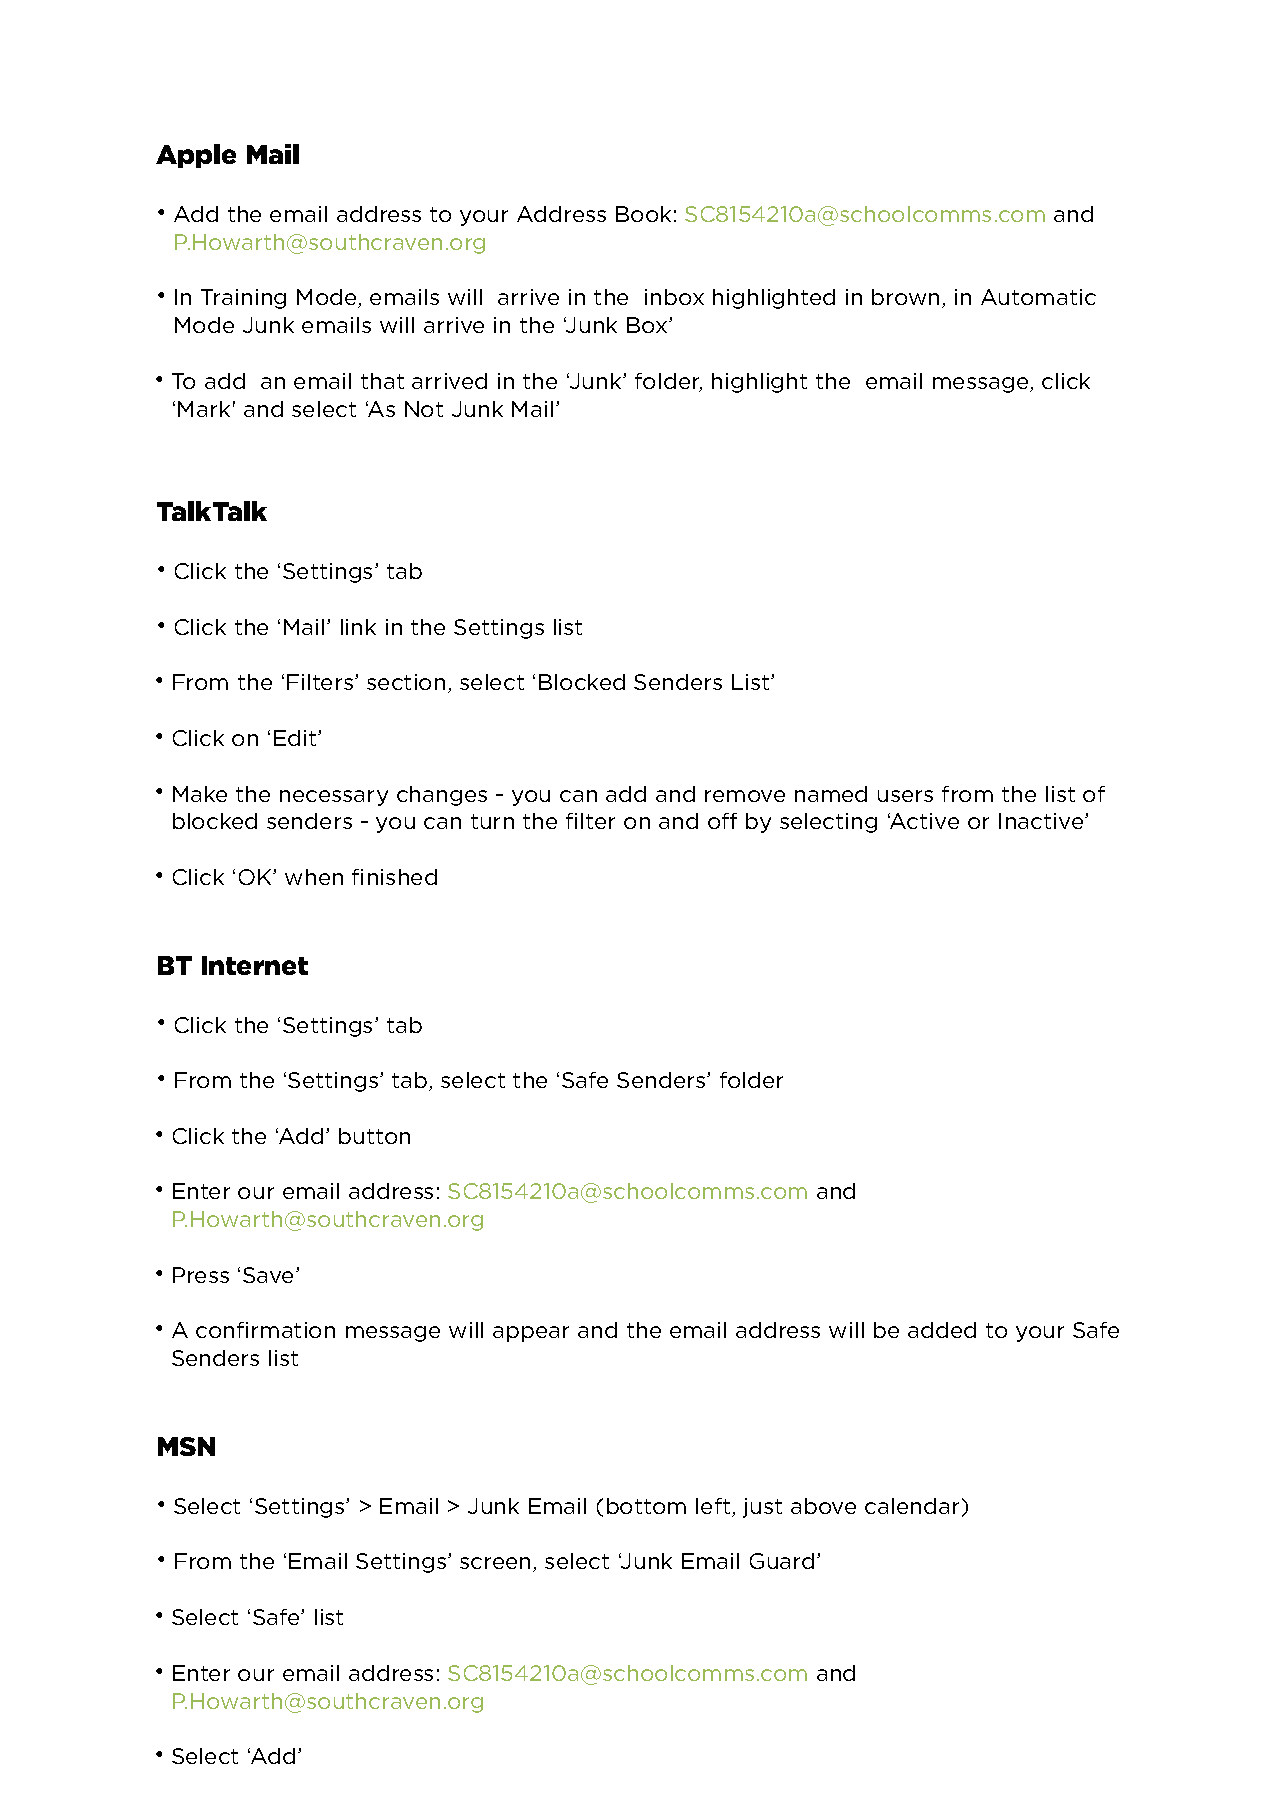 This image has width=1275, height=1801. I want to click on section, so click(406, 682).
